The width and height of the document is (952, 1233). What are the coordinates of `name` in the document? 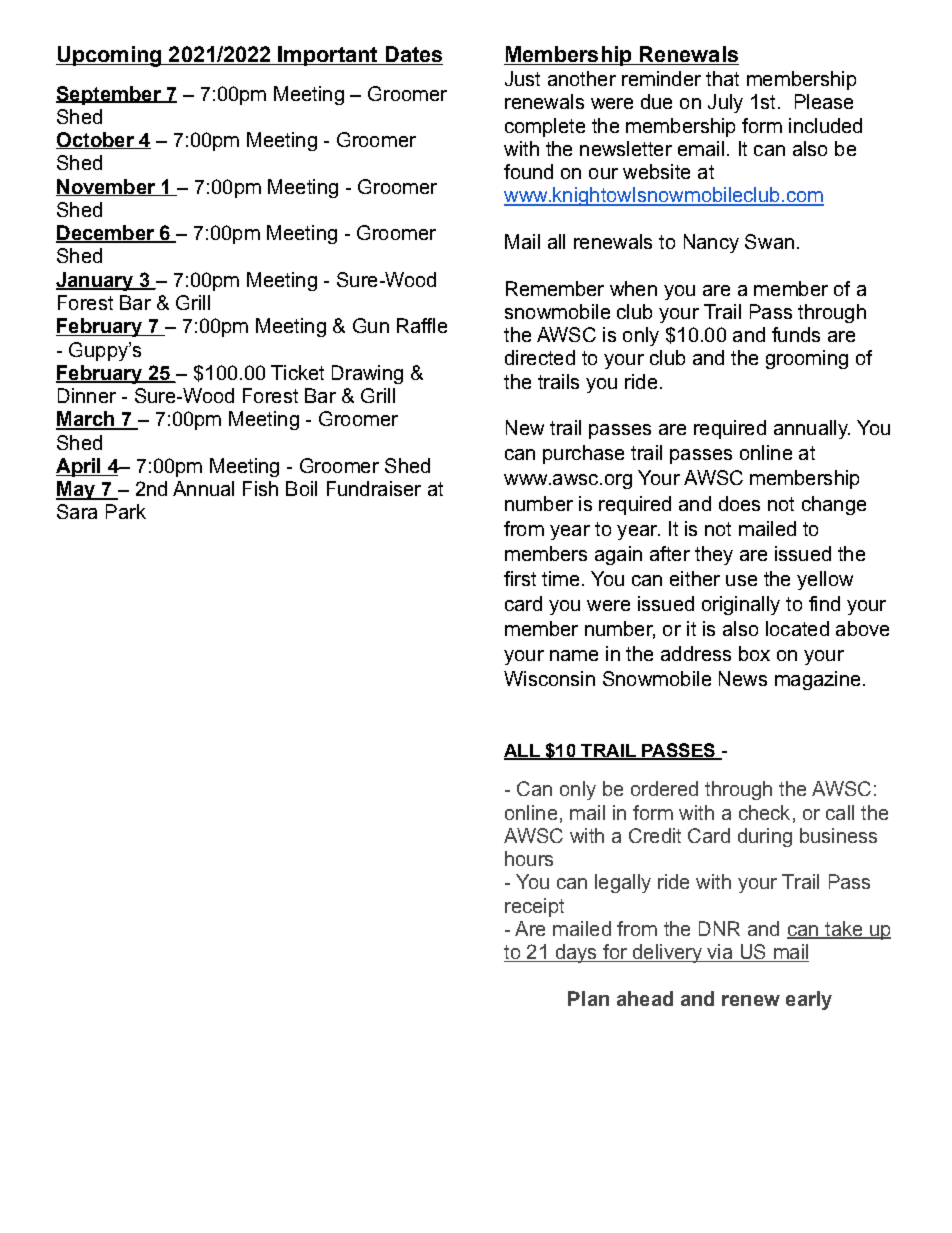 It's located at (574, 655).
